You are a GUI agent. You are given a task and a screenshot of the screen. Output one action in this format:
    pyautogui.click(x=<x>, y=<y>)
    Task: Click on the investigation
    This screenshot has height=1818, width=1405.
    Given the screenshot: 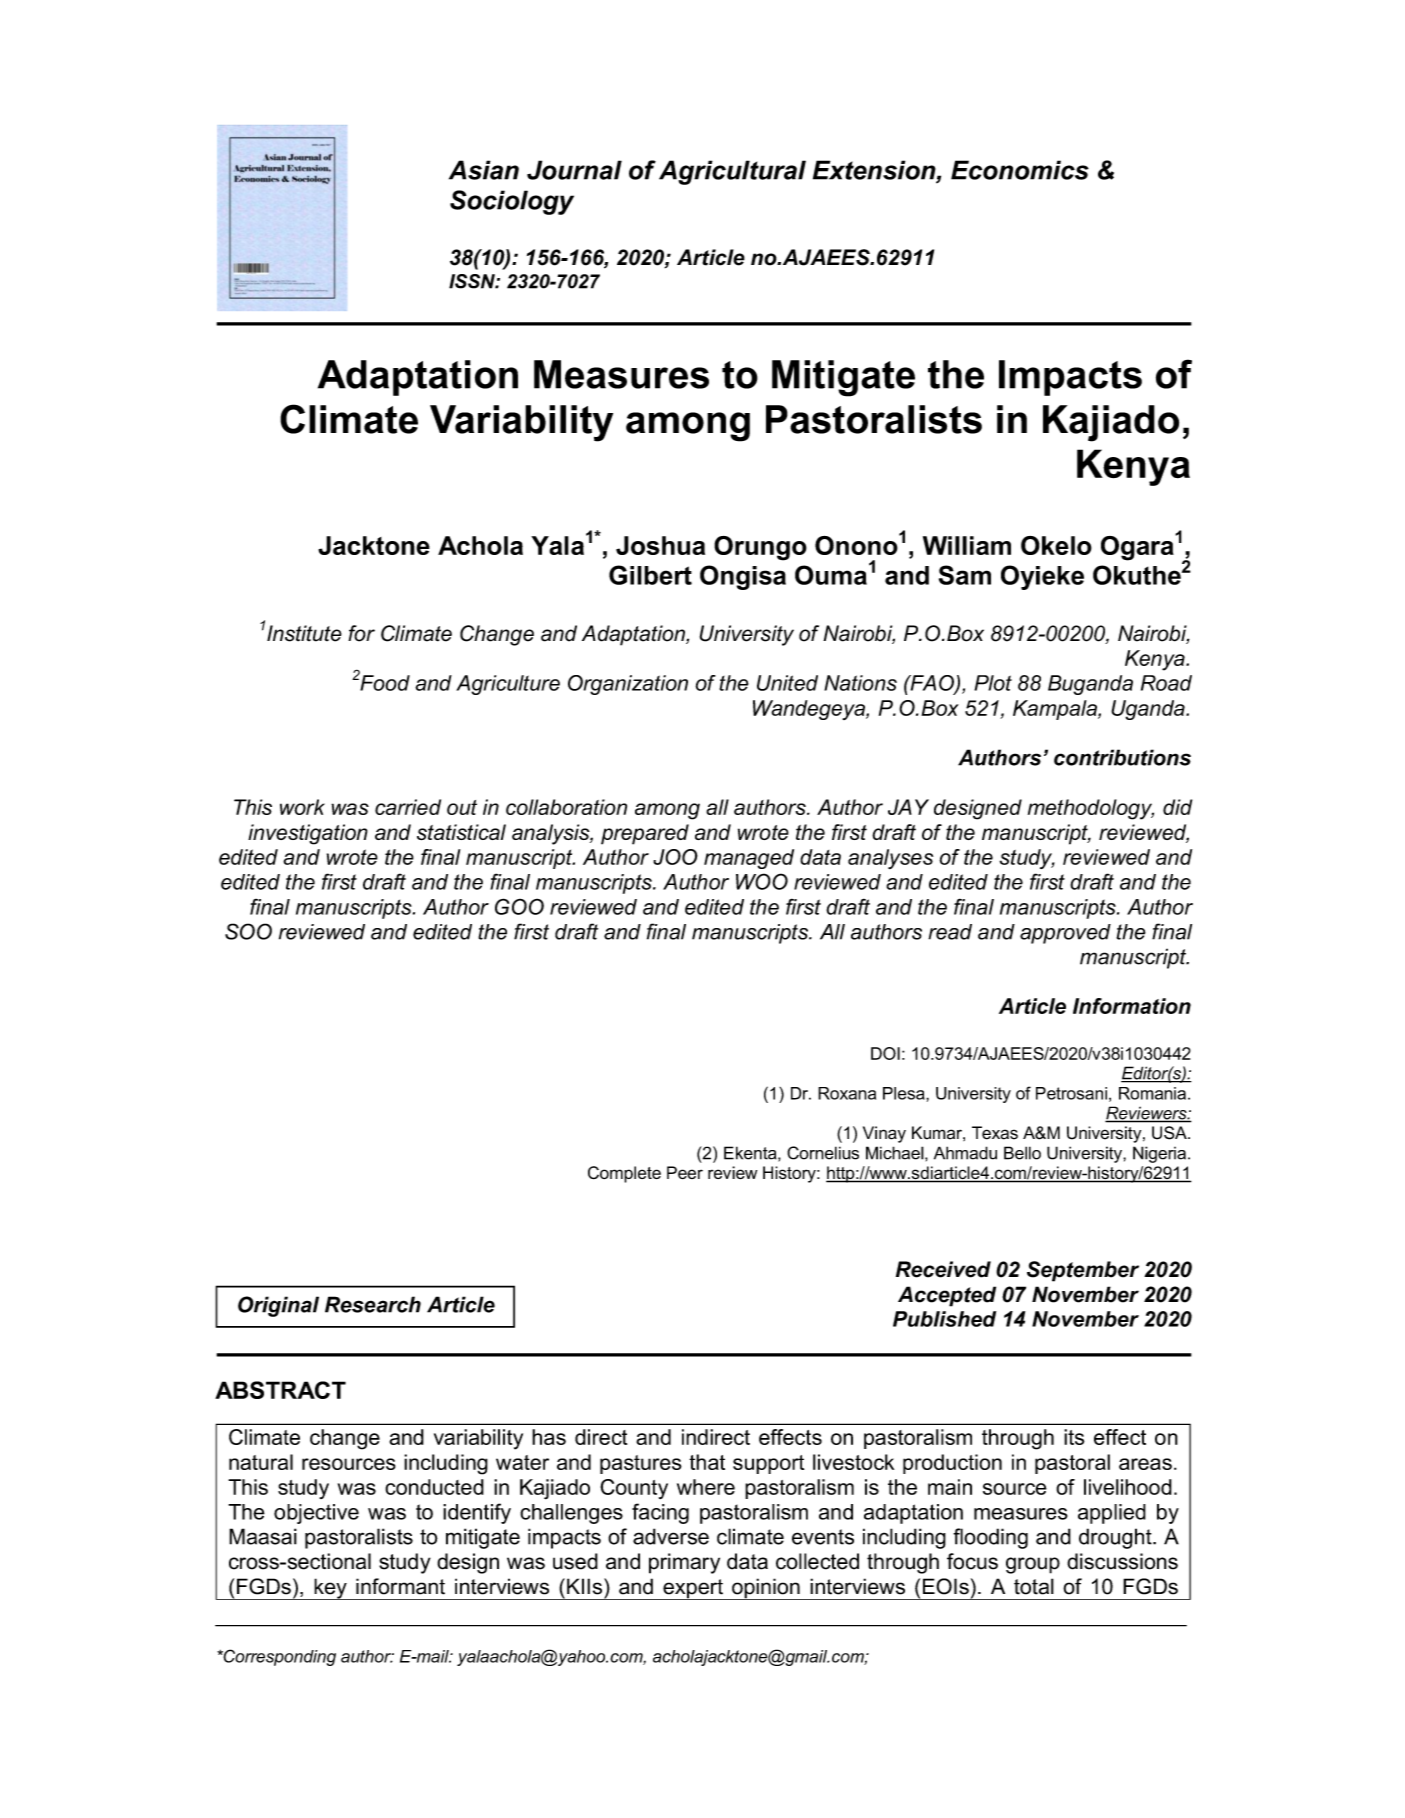 What is the action you would take?
    pyautogui.click(x=308, y=834)
